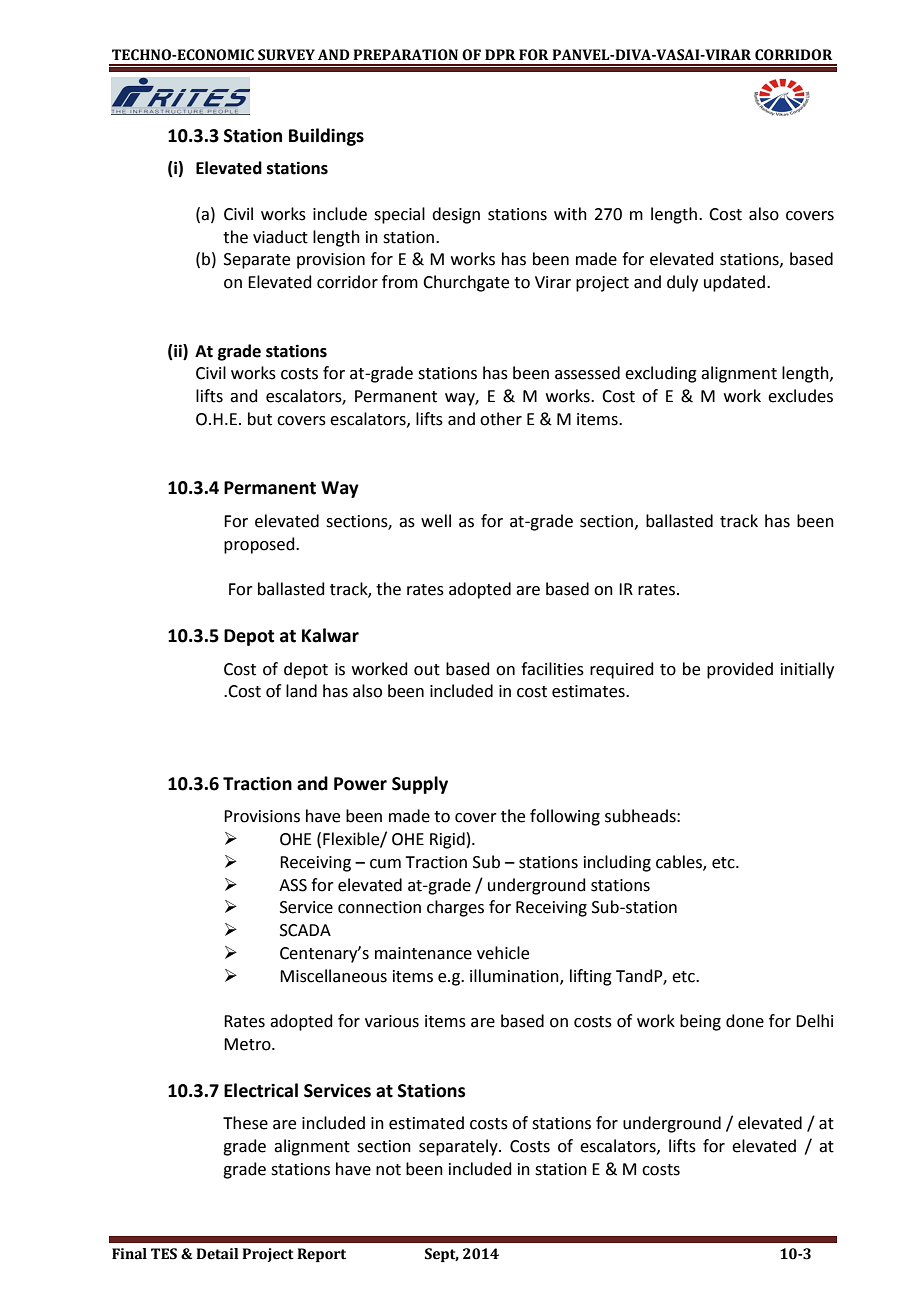 The height and width of the page is (1307, 924). I want to click on other, so click(501, 419).
